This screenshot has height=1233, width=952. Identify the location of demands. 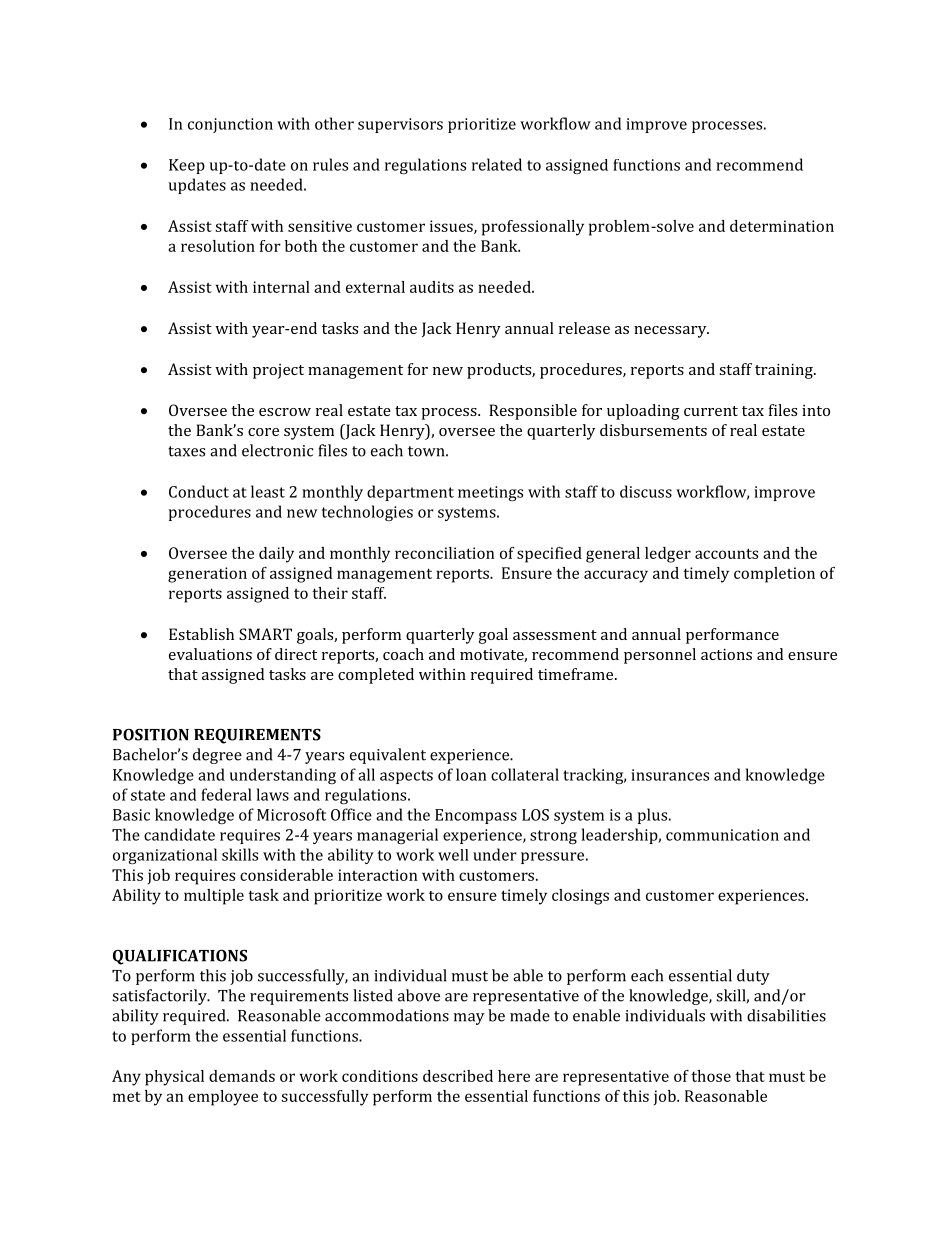
(242, 1076).
